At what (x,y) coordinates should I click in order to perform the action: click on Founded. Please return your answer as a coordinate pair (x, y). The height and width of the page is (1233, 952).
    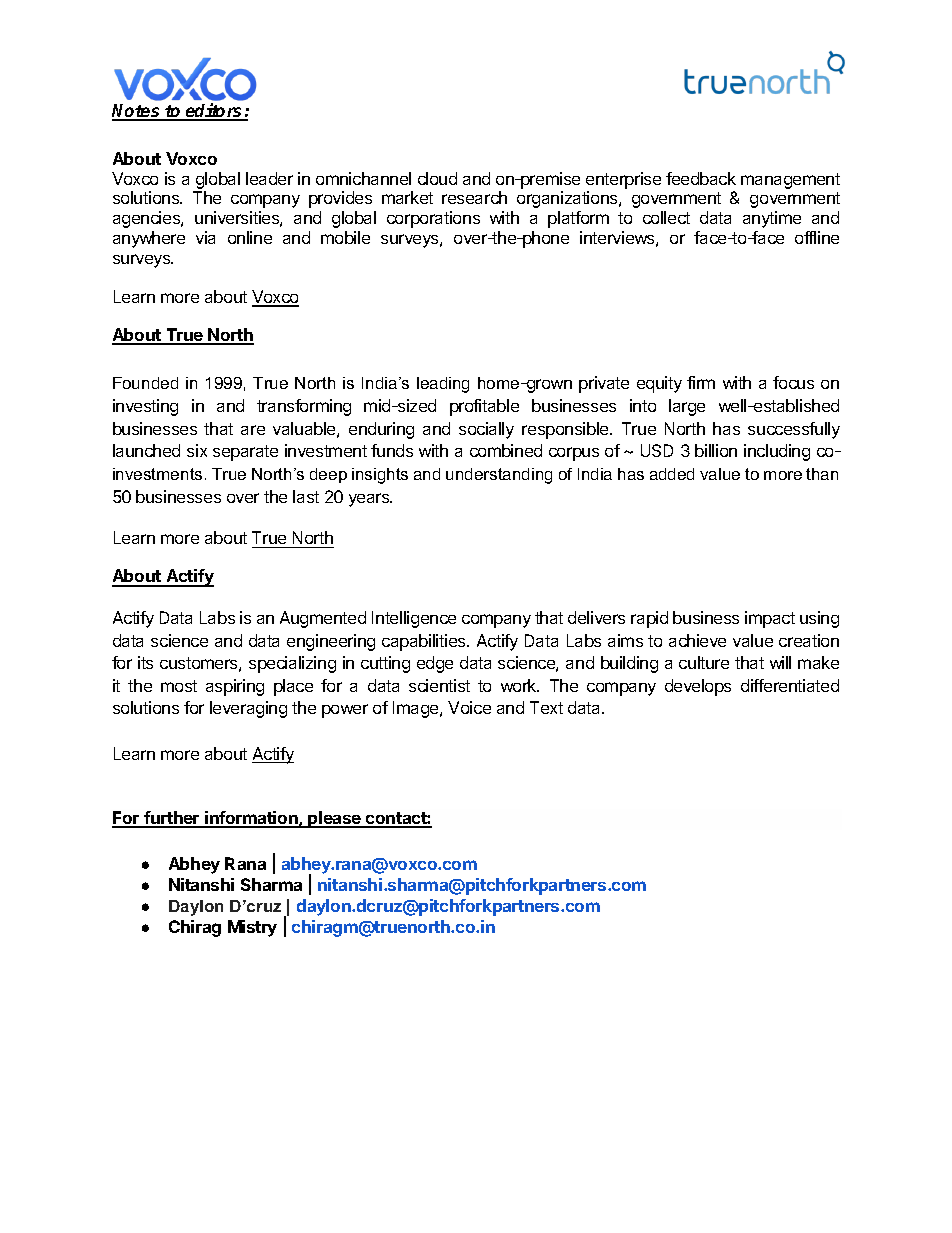
    Looking at the image, I should click on (145, 383).
